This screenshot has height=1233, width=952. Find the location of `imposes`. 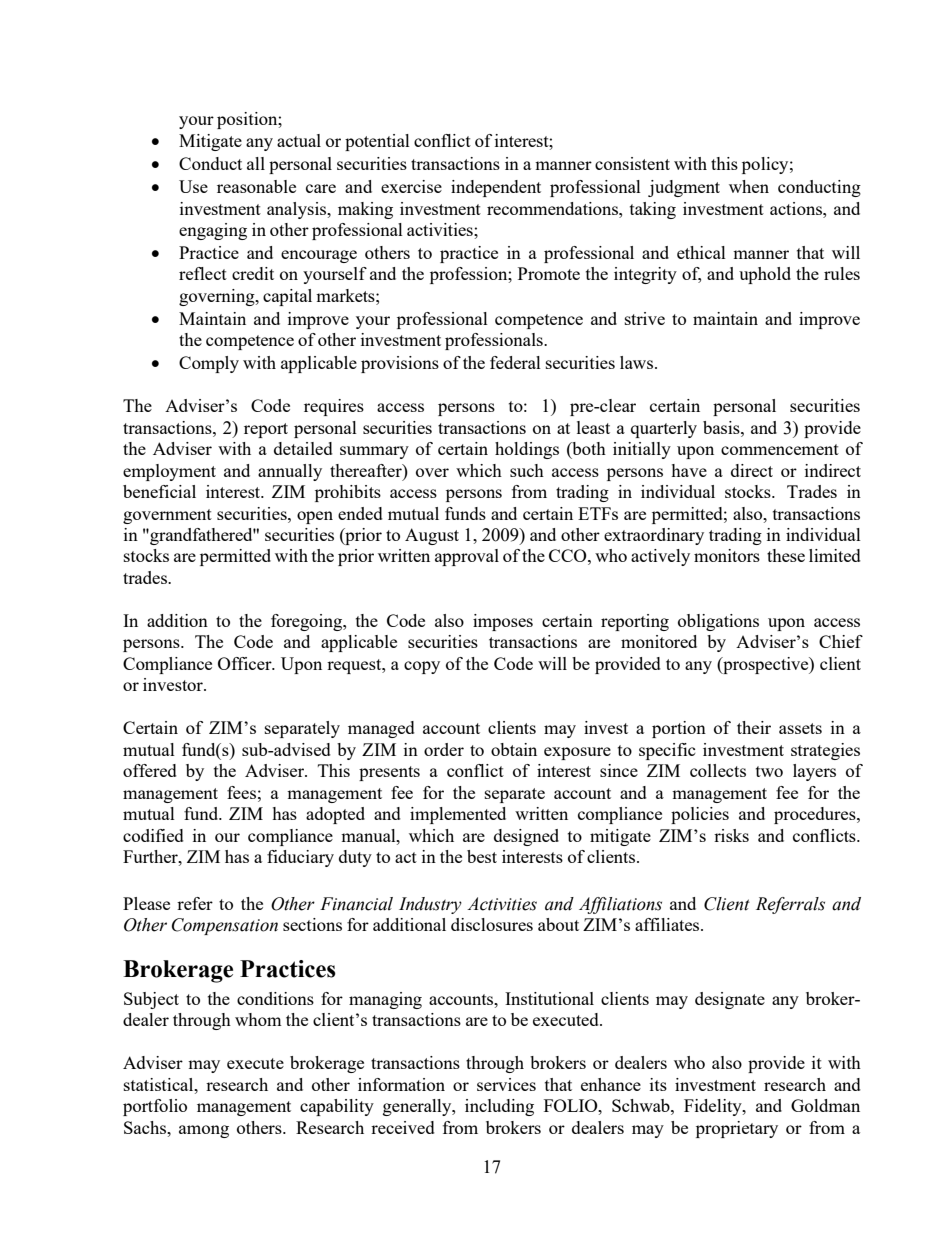

imposes is located at coordinates (503, 622).
